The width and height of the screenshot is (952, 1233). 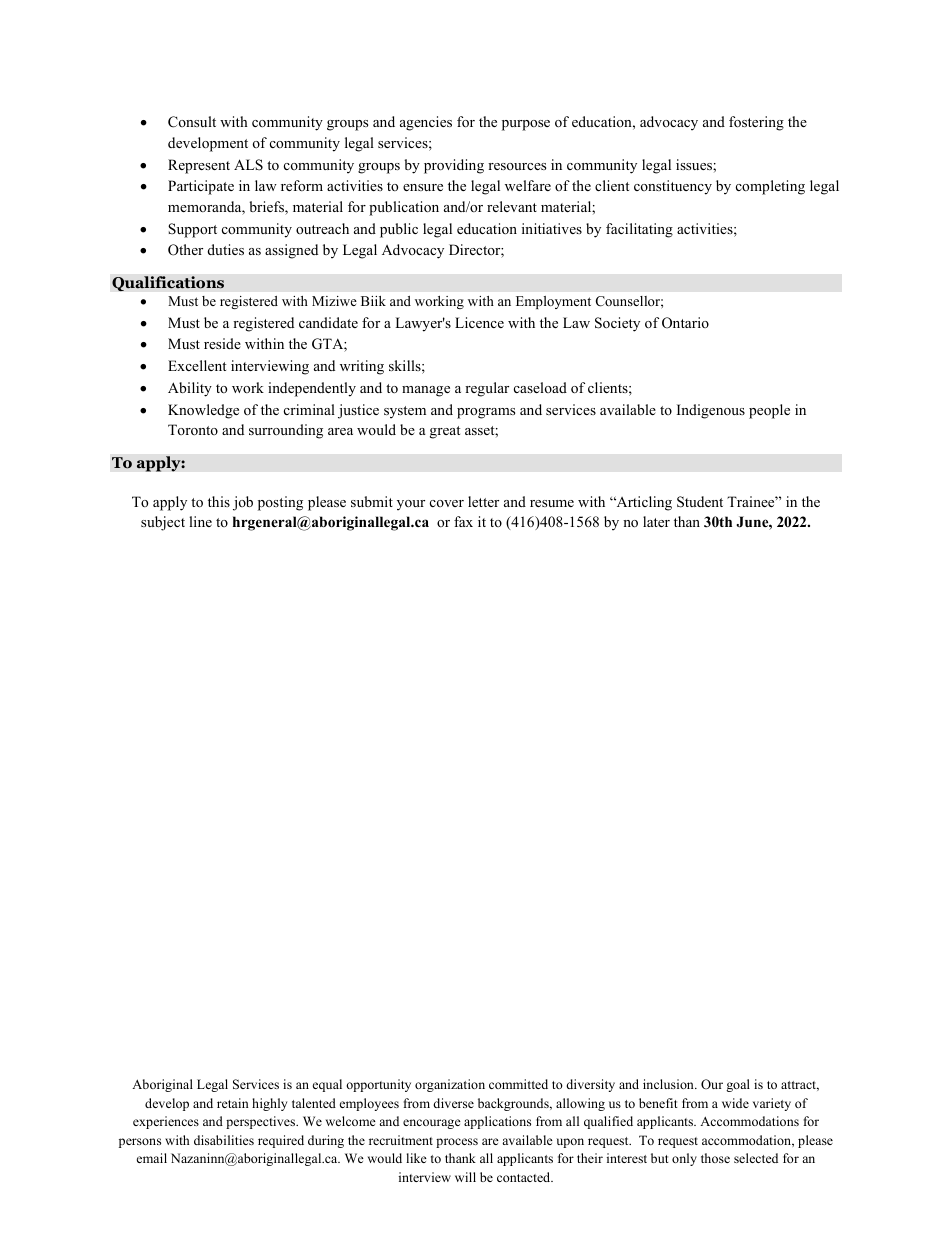 What do you see at coordinates (685, 323) in the screenshot?
I see `Ontario` at bounding box center [685, 323].
